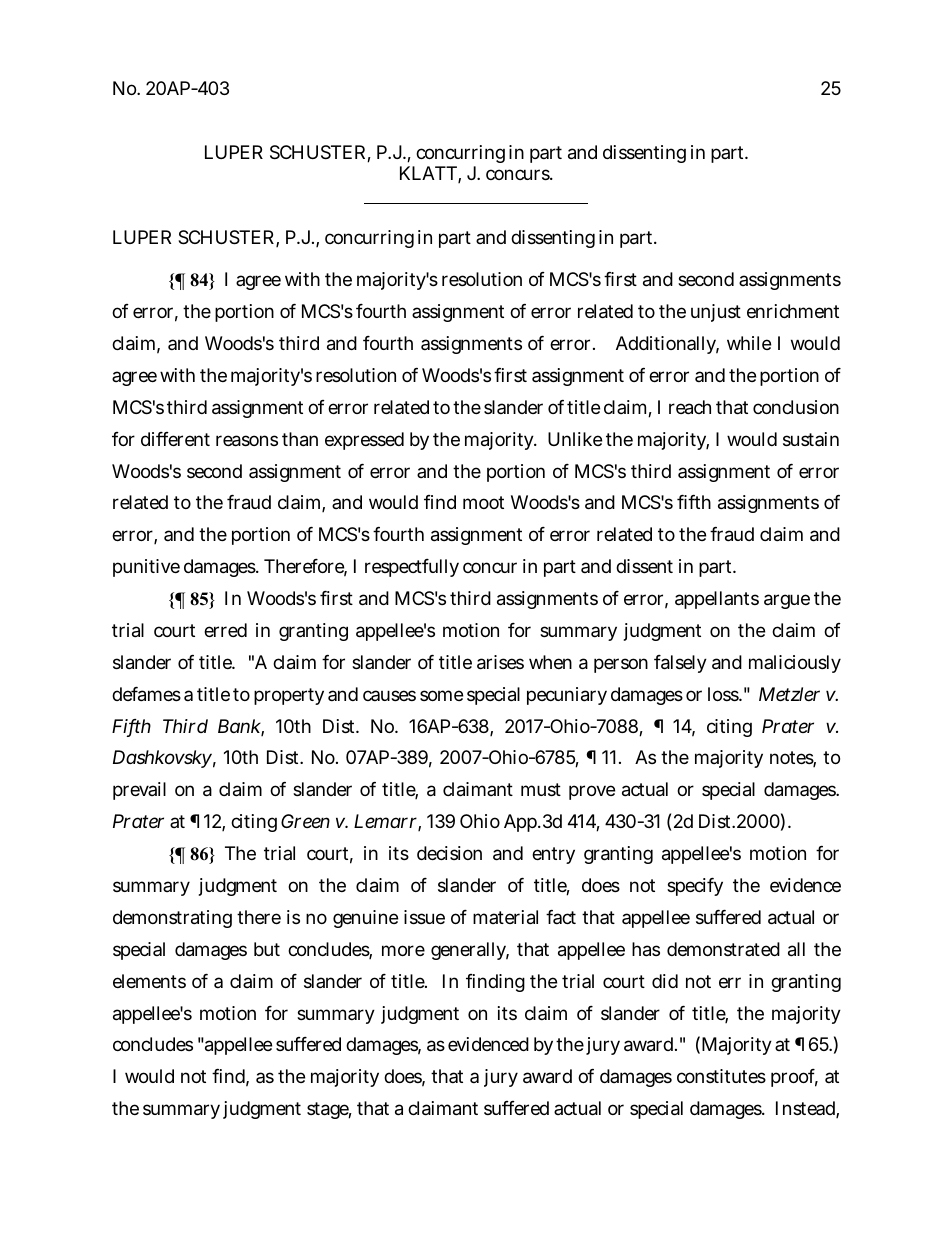 The image size is (952, 1233). I want to click on Unlike, so click(575, 439).
